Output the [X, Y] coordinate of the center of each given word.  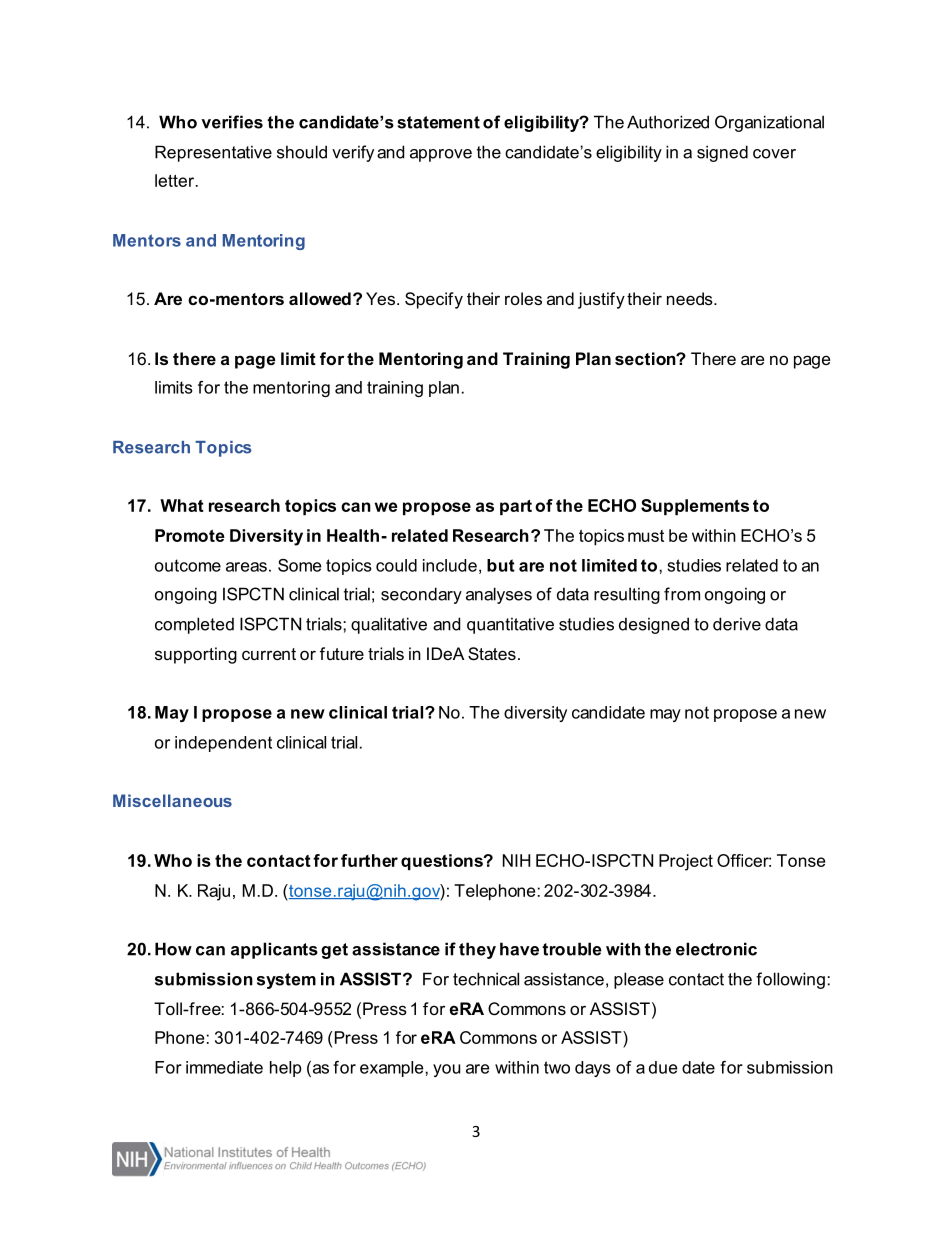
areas [246, 567]
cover [774, 154]
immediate [224, 1067]
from [682, 594]
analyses [499, 595]
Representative [213, 153]
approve [441, 155]
